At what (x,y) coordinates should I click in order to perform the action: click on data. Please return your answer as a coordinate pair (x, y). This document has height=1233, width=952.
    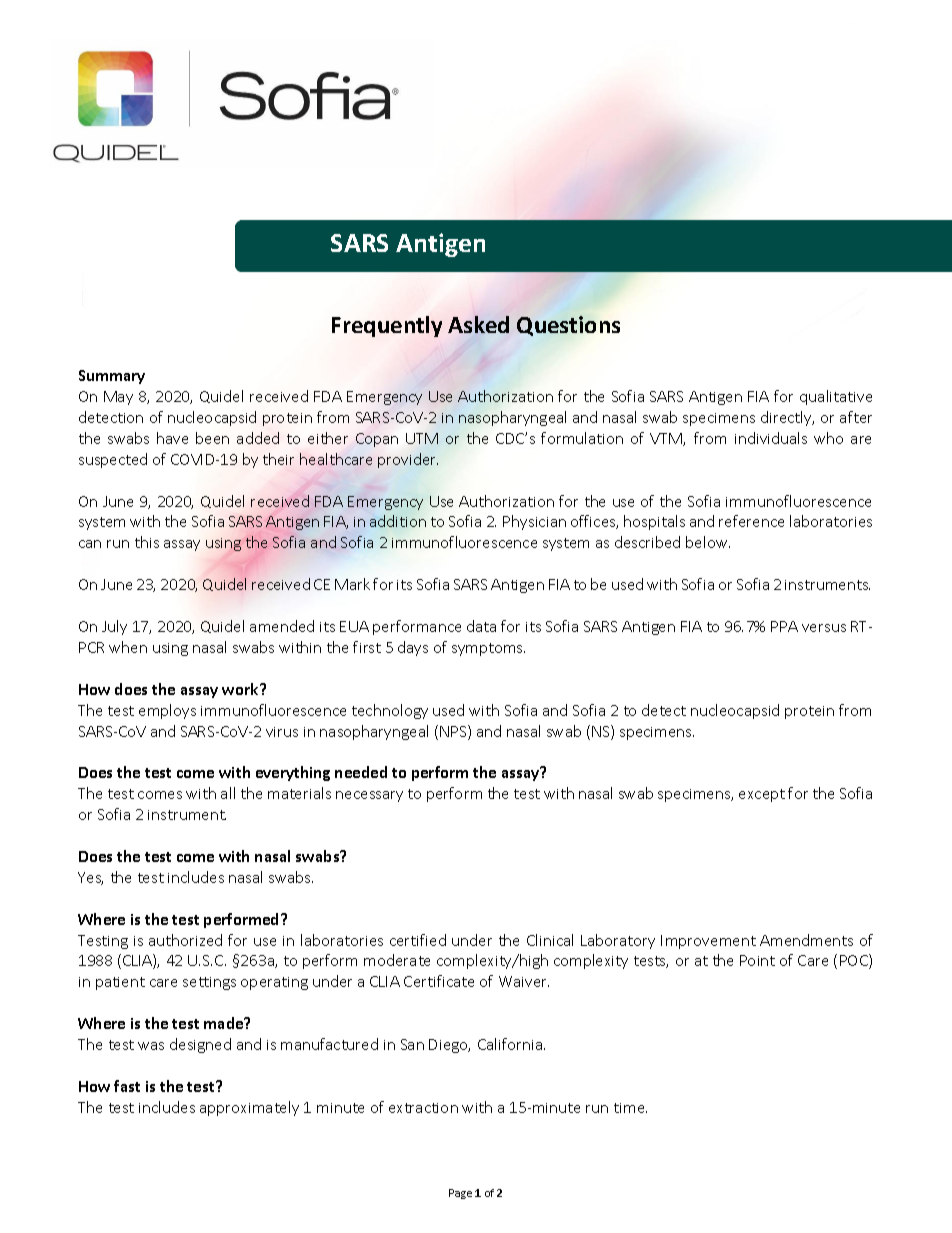
    Looking at the image, I should click on (481, 626).
